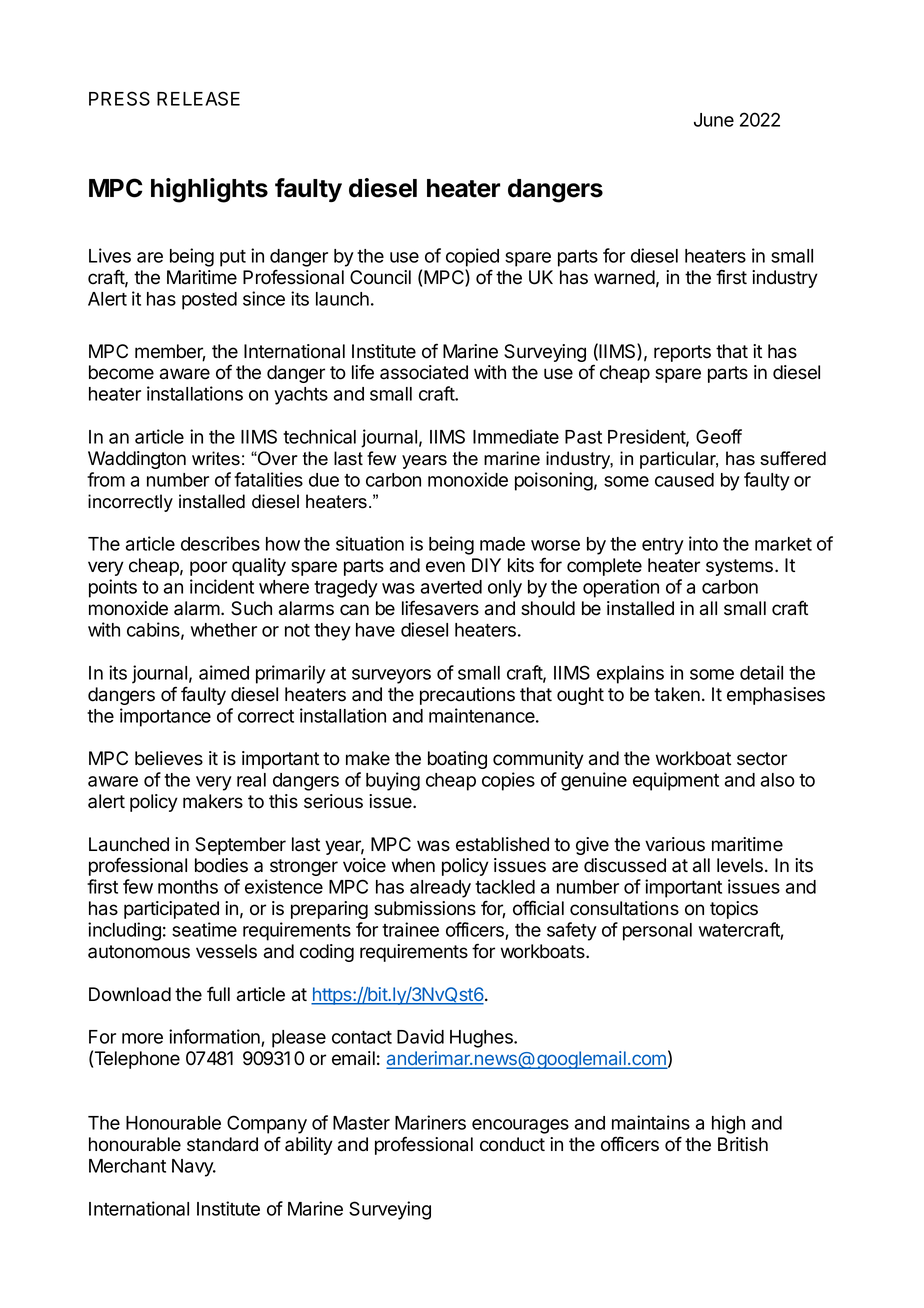  I want to click on June, so click(714, 120).
